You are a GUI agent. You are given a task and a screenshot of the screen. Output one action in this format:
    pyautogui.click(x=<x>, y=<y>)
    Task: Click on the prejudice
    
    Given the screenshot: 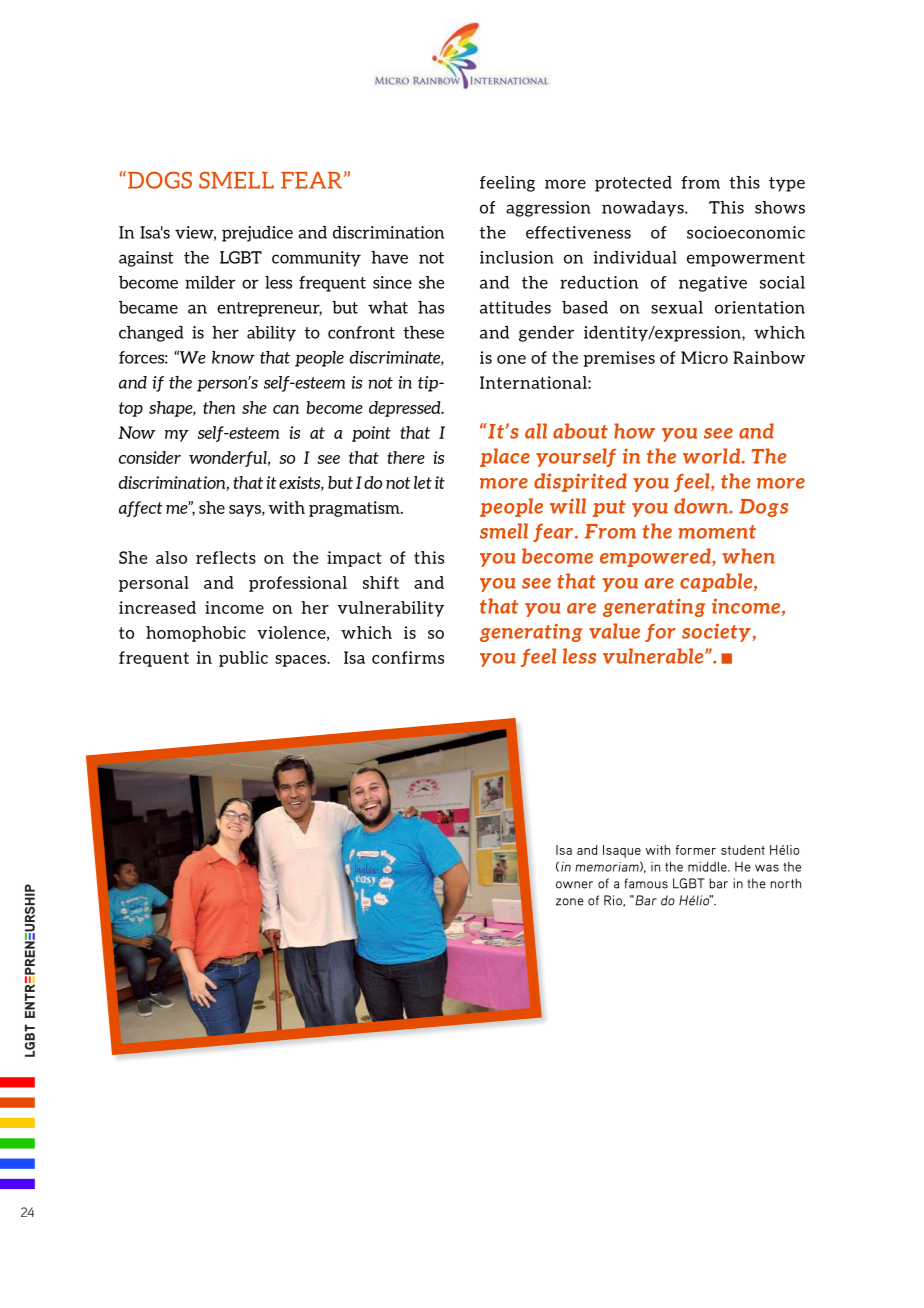 What is the action you would take?
    pyautogui.click(x=257, y=234)
